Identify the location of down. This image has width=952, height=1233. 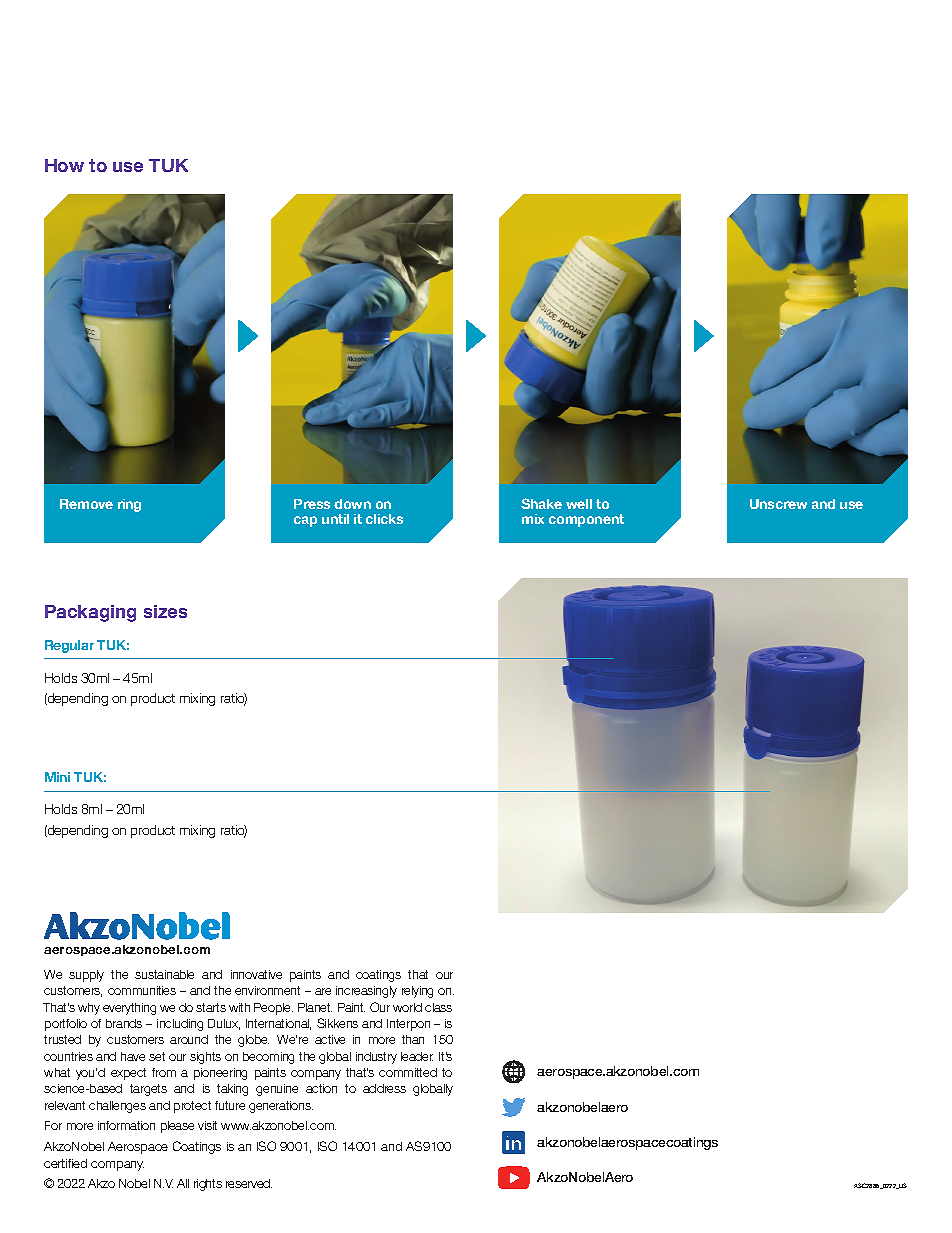
(352, 504).
